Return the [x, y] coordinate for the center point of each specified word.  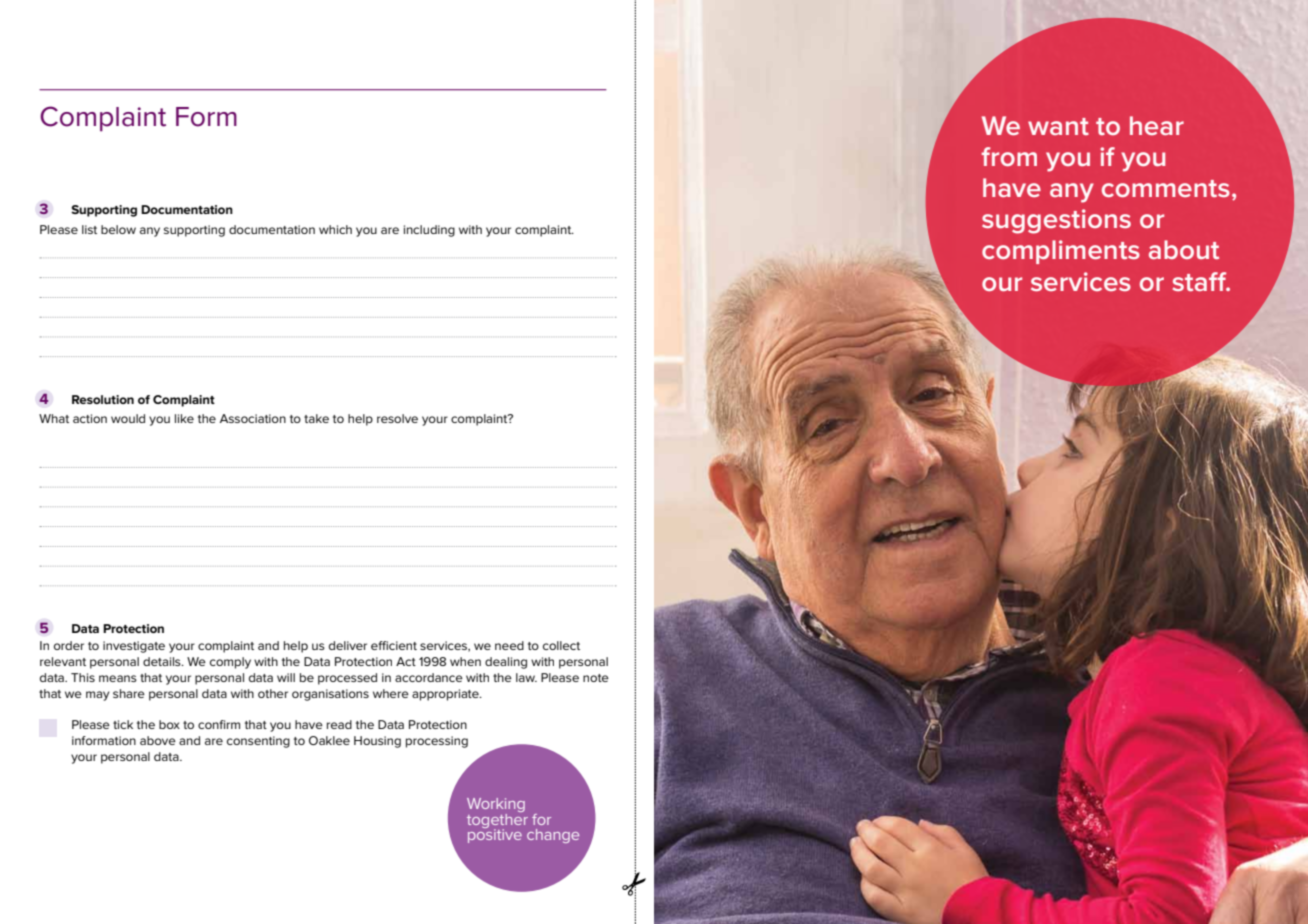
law [526, 677]
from [1009, 156]
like [184, 418]
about [1184, 249]
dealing [506, 663]
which [335, 229]
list [89, 229]
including [429, 231]
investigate [134, 647]
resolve [397, 418]
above [158, 740]
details [163, 661]
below [118, 229]
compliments [1061, 252]
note [596, 678]
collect [561, 645]
